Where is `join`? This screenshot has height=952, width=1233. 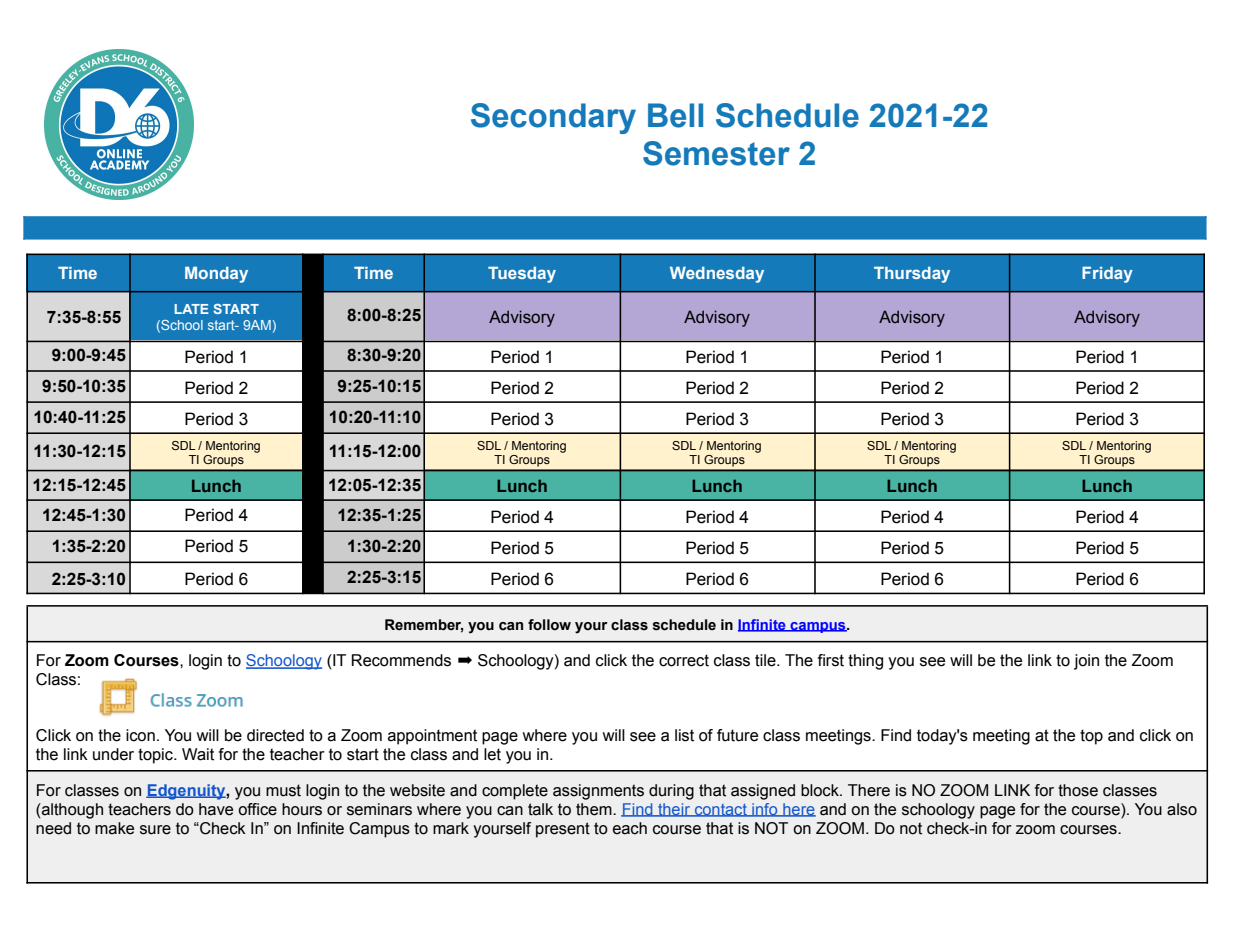
join is located at coordinates (1086, 662).
